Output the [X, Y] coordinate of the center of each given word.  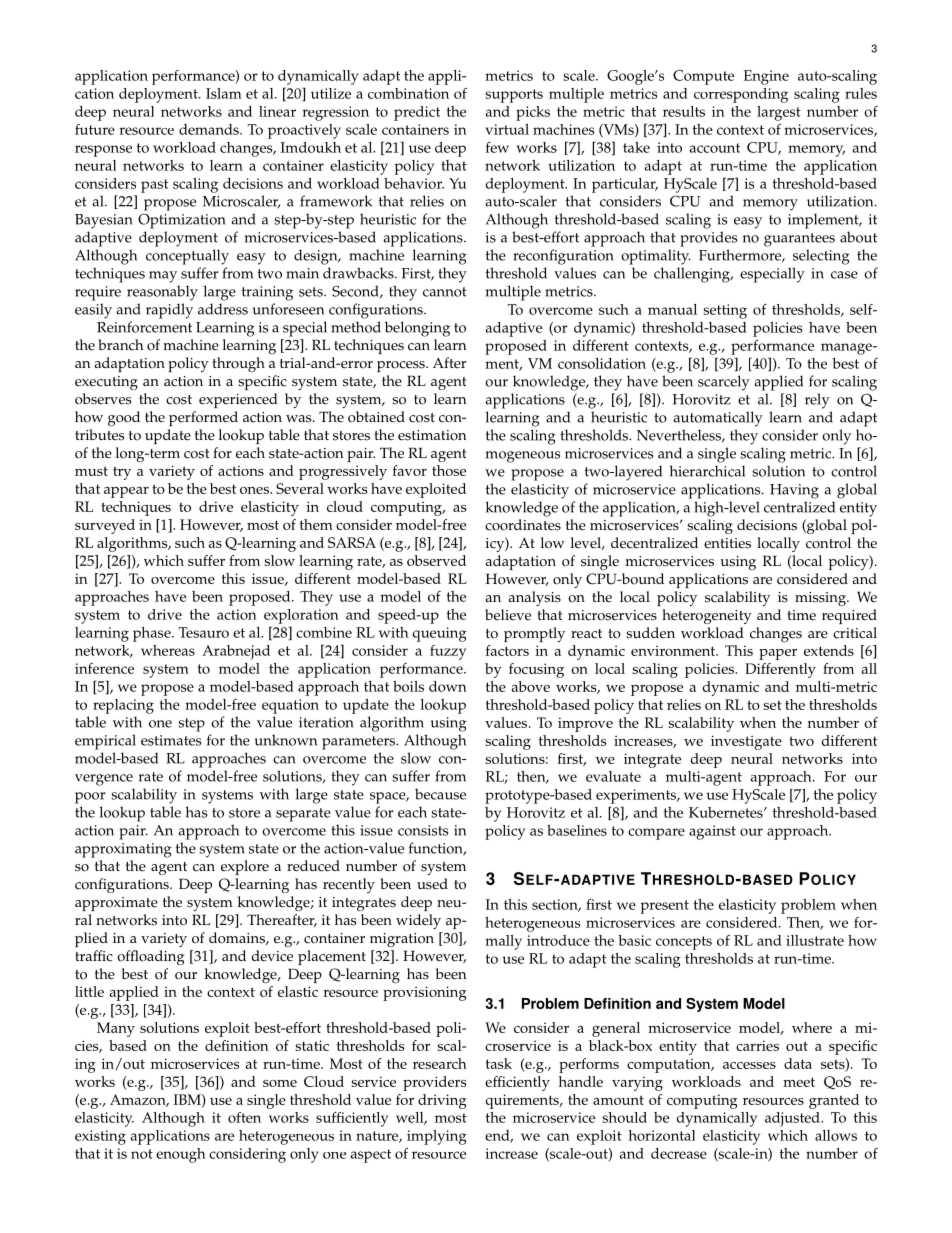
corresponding [741, 95]
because [440, 794]
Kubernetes [727, 812]
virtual [507, 129]
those [449, 470]
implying [437, 1137]
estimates [171, 740]
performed [203, 418]
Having [794, 491]
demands [210, 129]
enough [181, 1155]
